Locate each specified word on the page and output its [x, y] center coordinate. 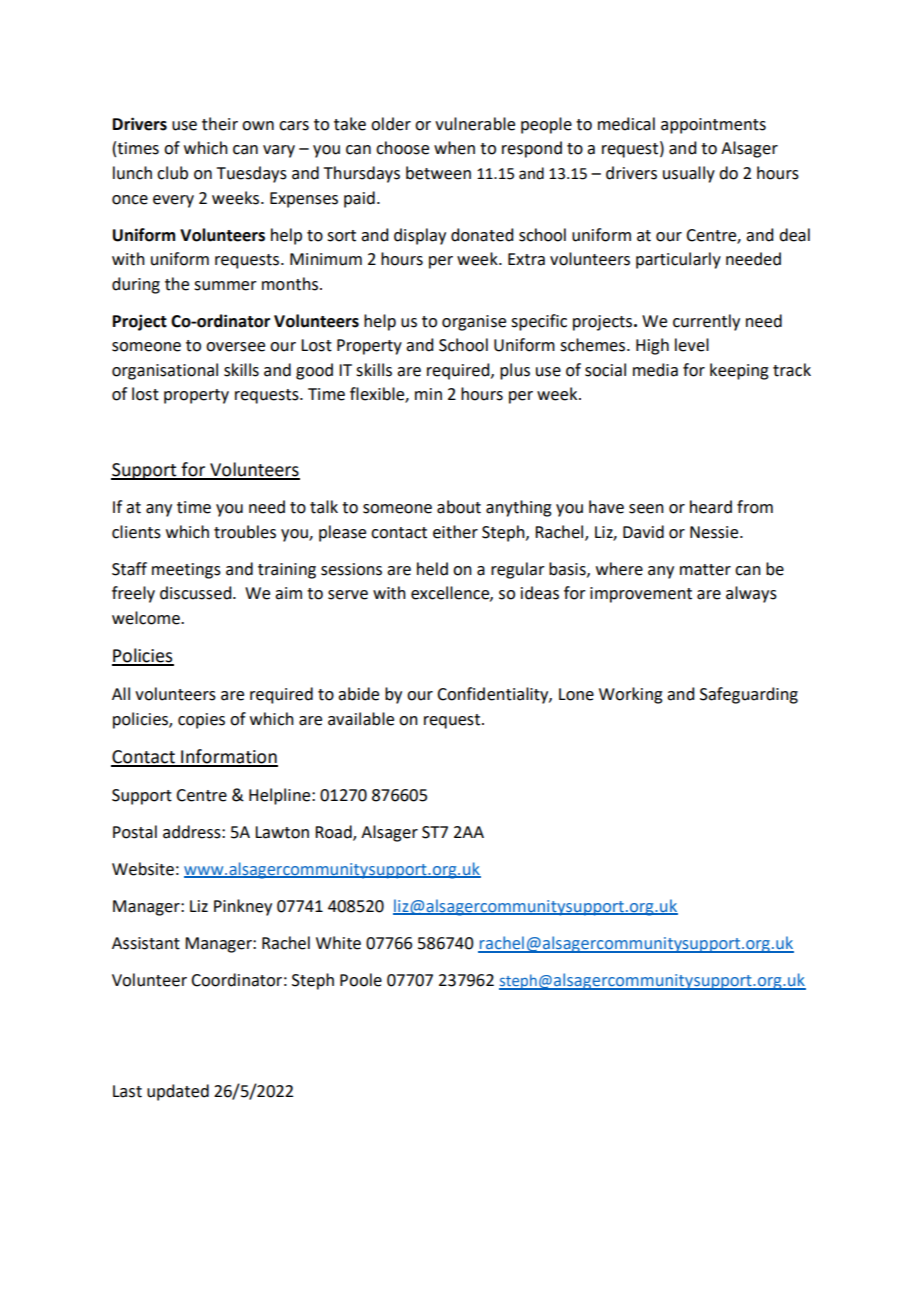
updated [178, 1092]
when [454, 148]
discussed [197, 593]
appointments [713, 126]
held [432, 569]
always [751, 594]
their [220, 124]
